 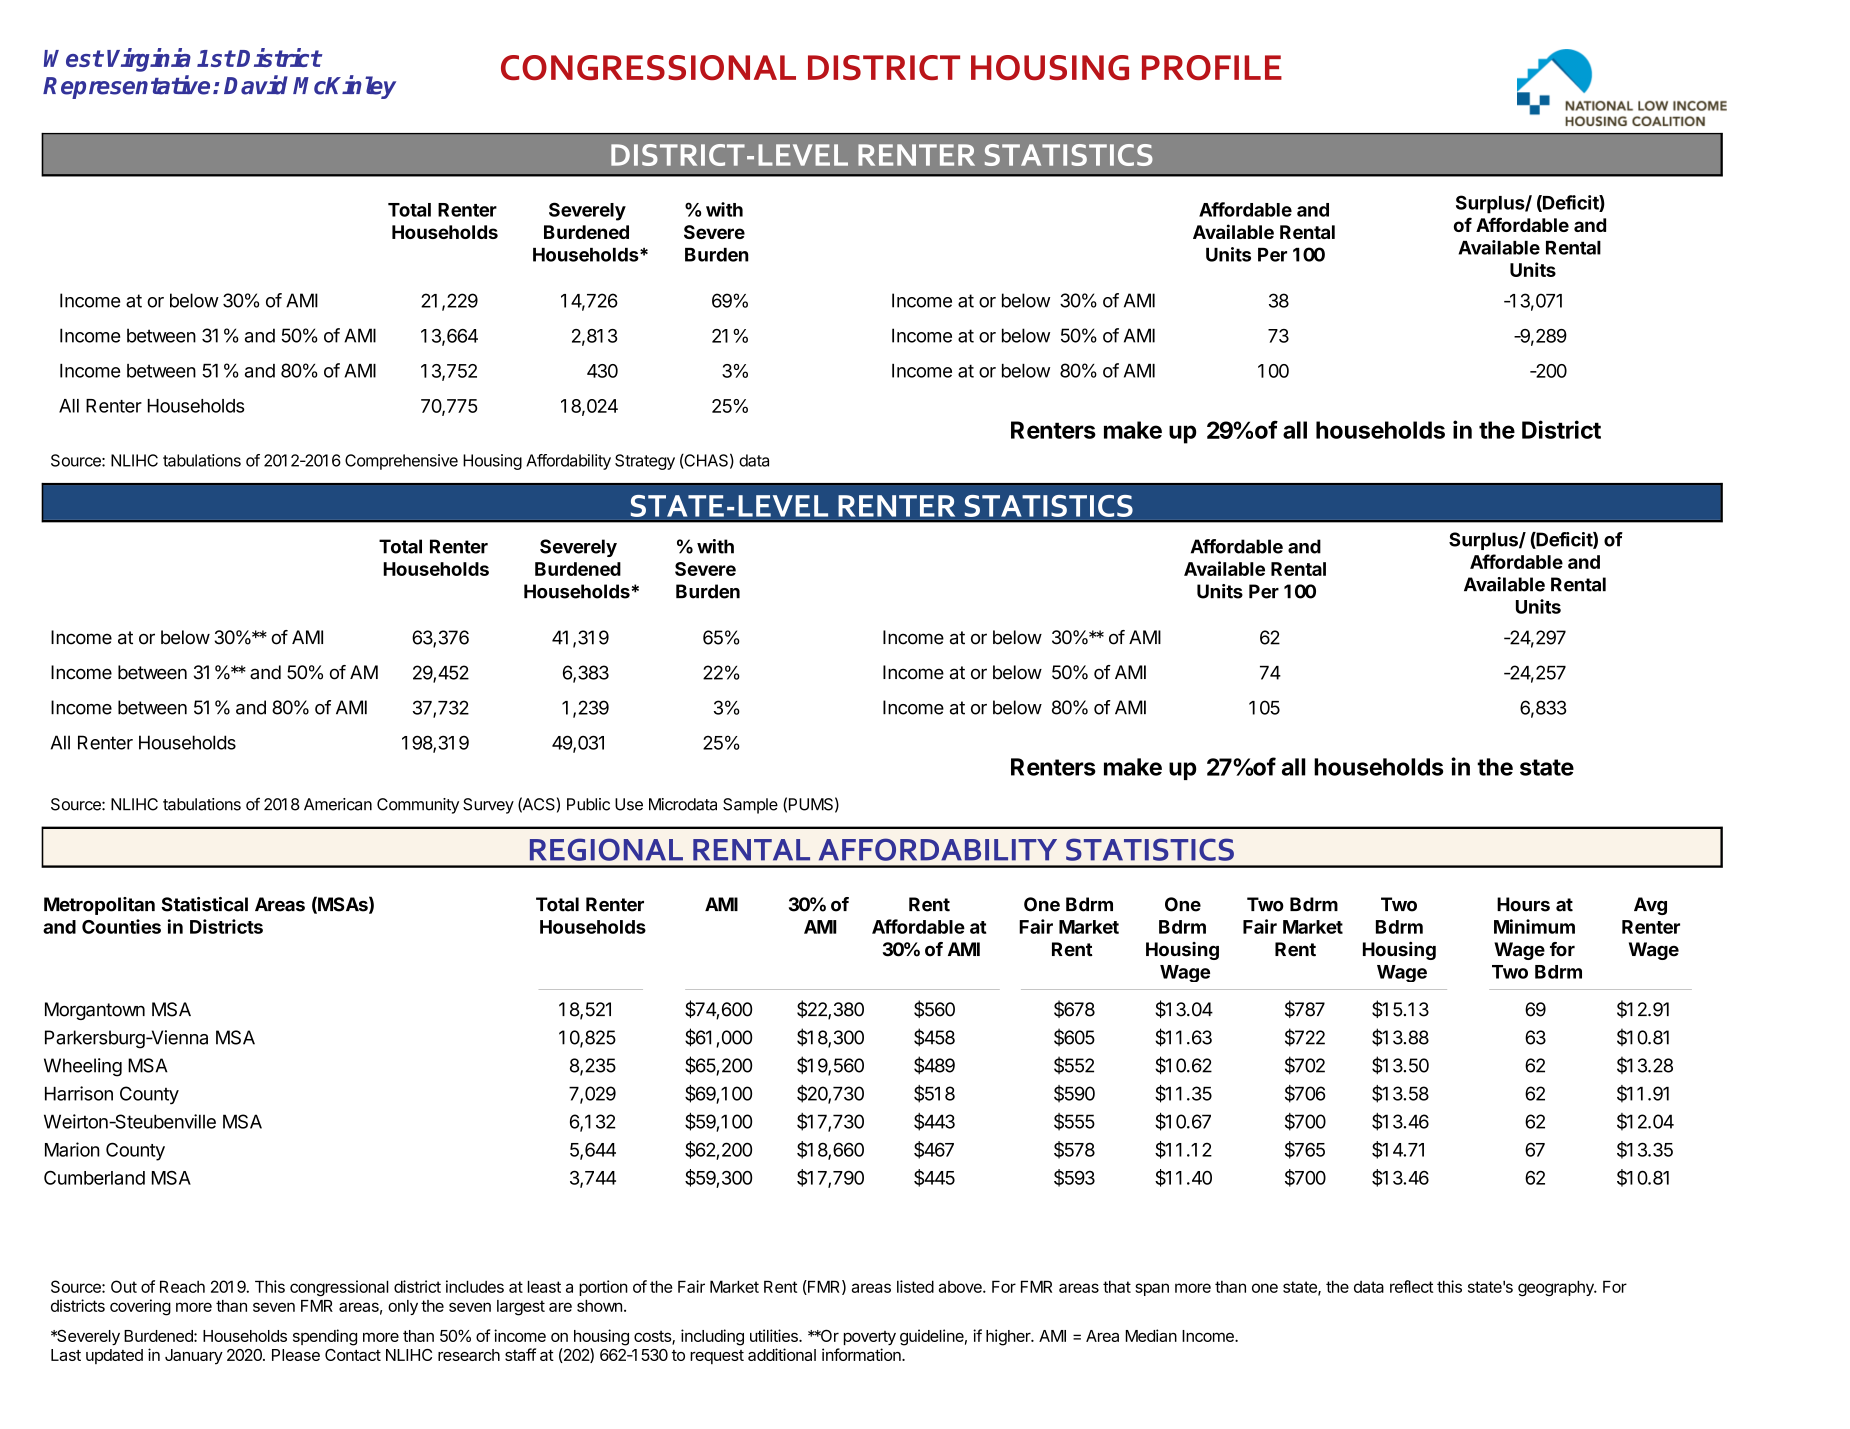 What do you see at coordinates (338, 804) in the document?
I see `American` at bounding box center [338, 804].
